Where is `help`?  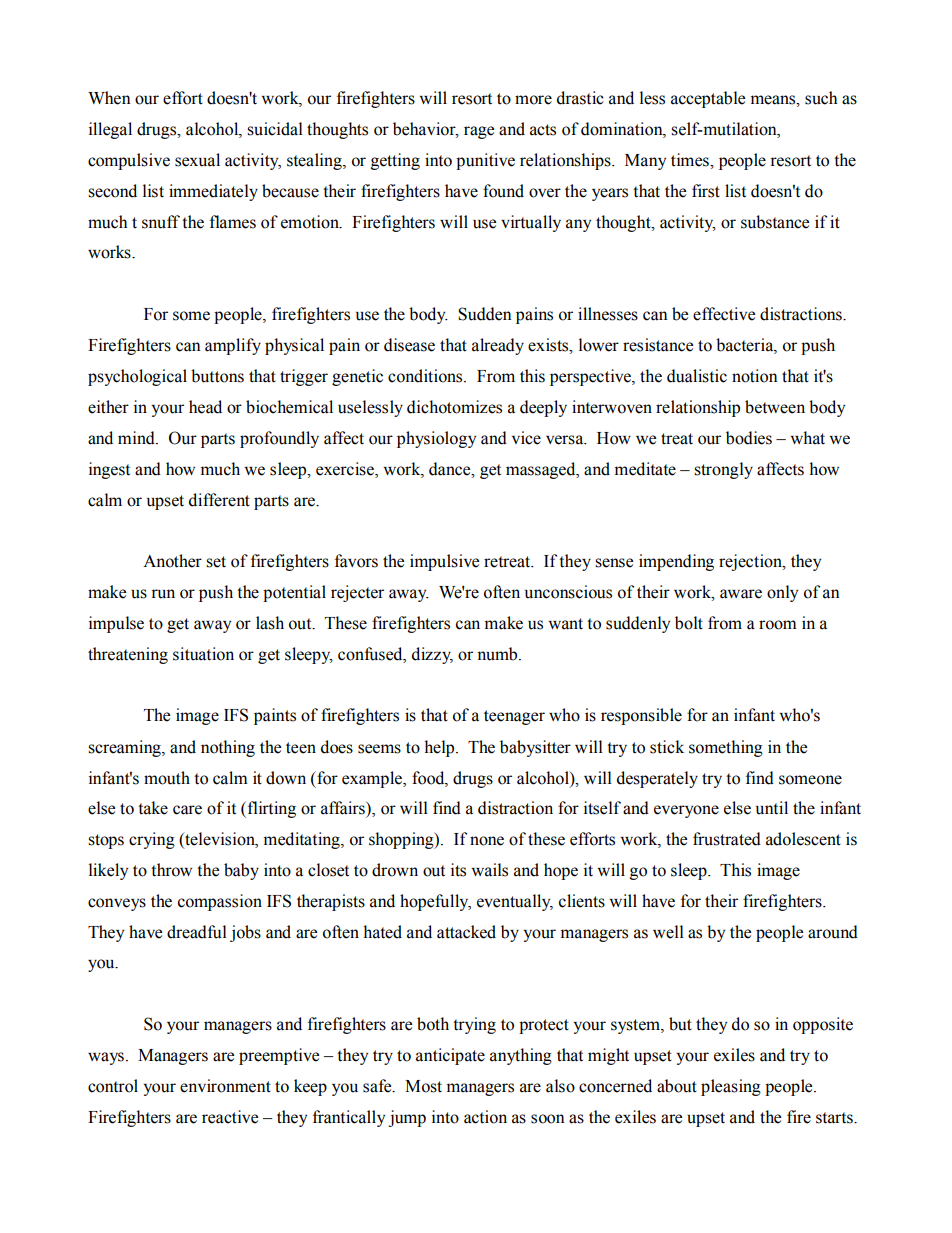 help is located at coordinates (440, 748).
